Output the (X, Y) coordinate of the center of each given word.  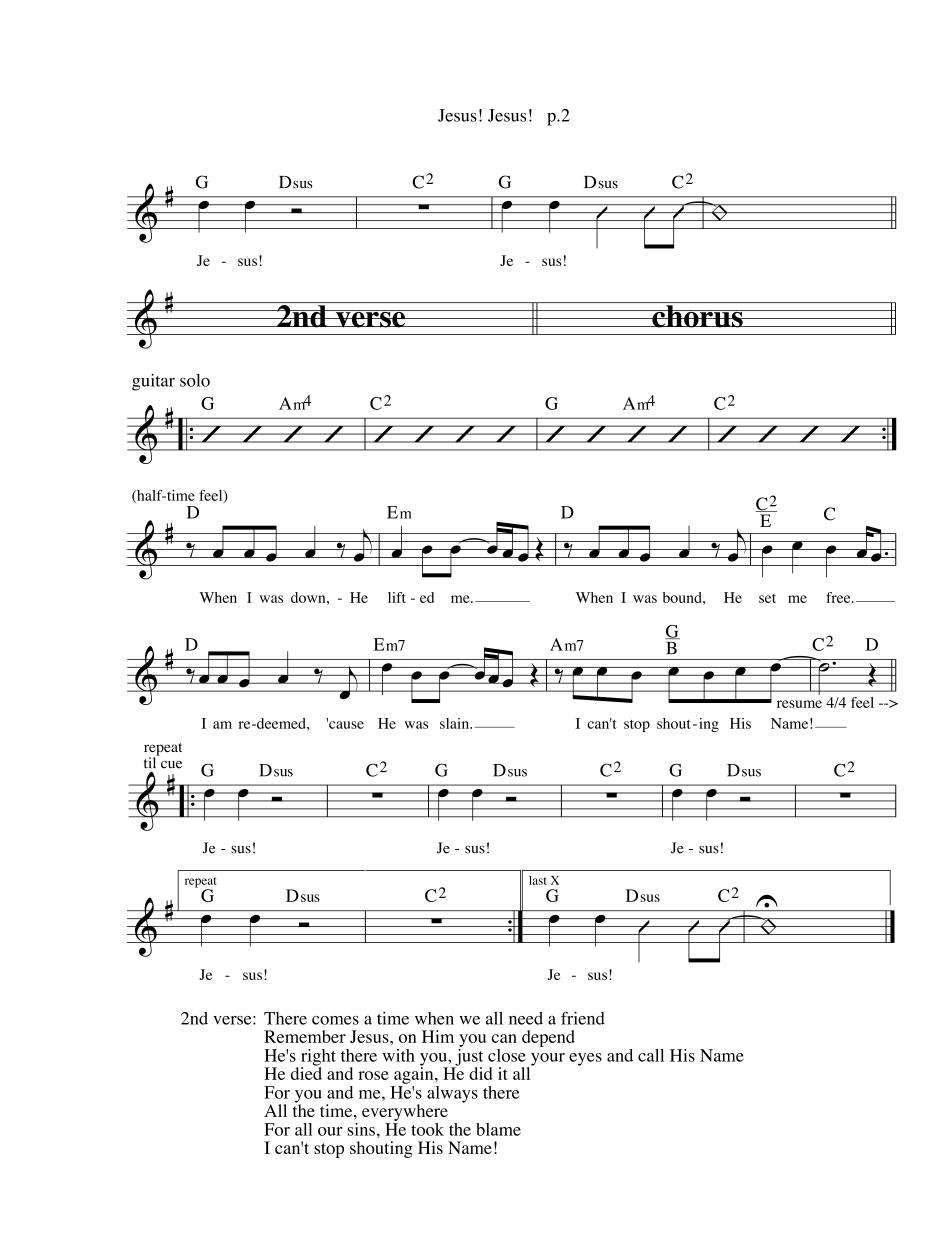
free (839, 597)
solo (195, 380)
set (767, 598)
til (151, 761)
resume (799, 704)
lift (397, 597)
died (306, 1072)
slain (456, 723)
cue (171, 765)
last (538, 880)
